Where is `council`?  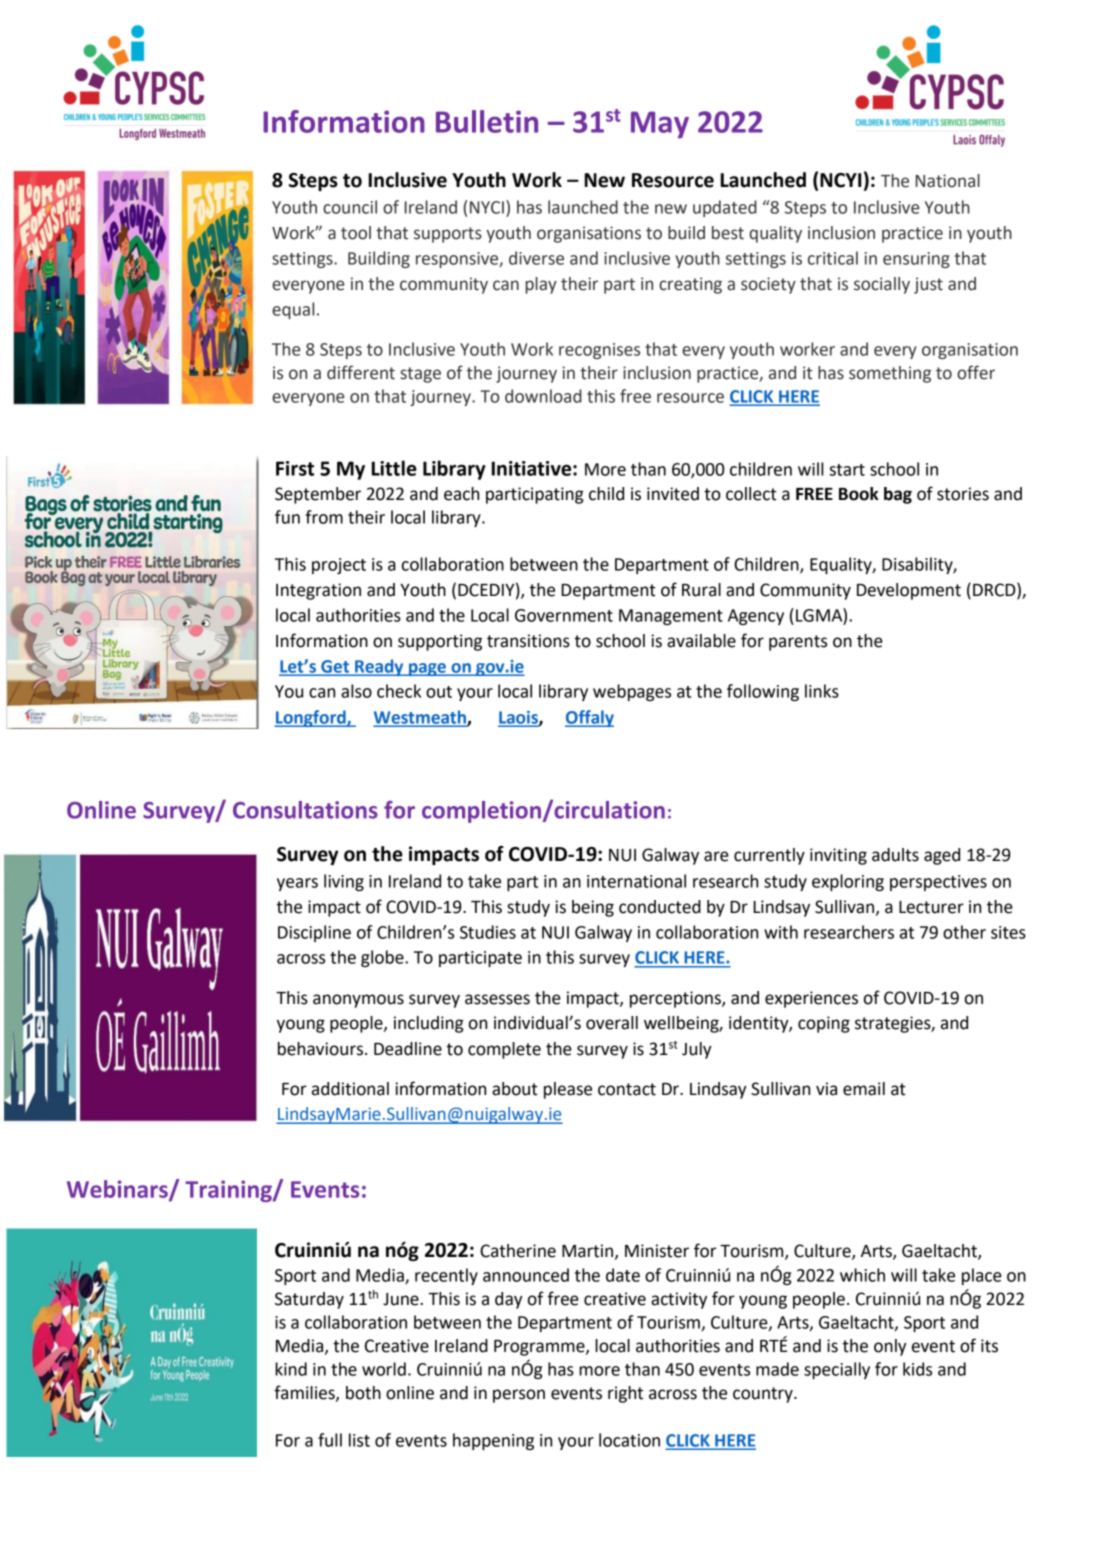
council is located at coordinates (350, 207).
